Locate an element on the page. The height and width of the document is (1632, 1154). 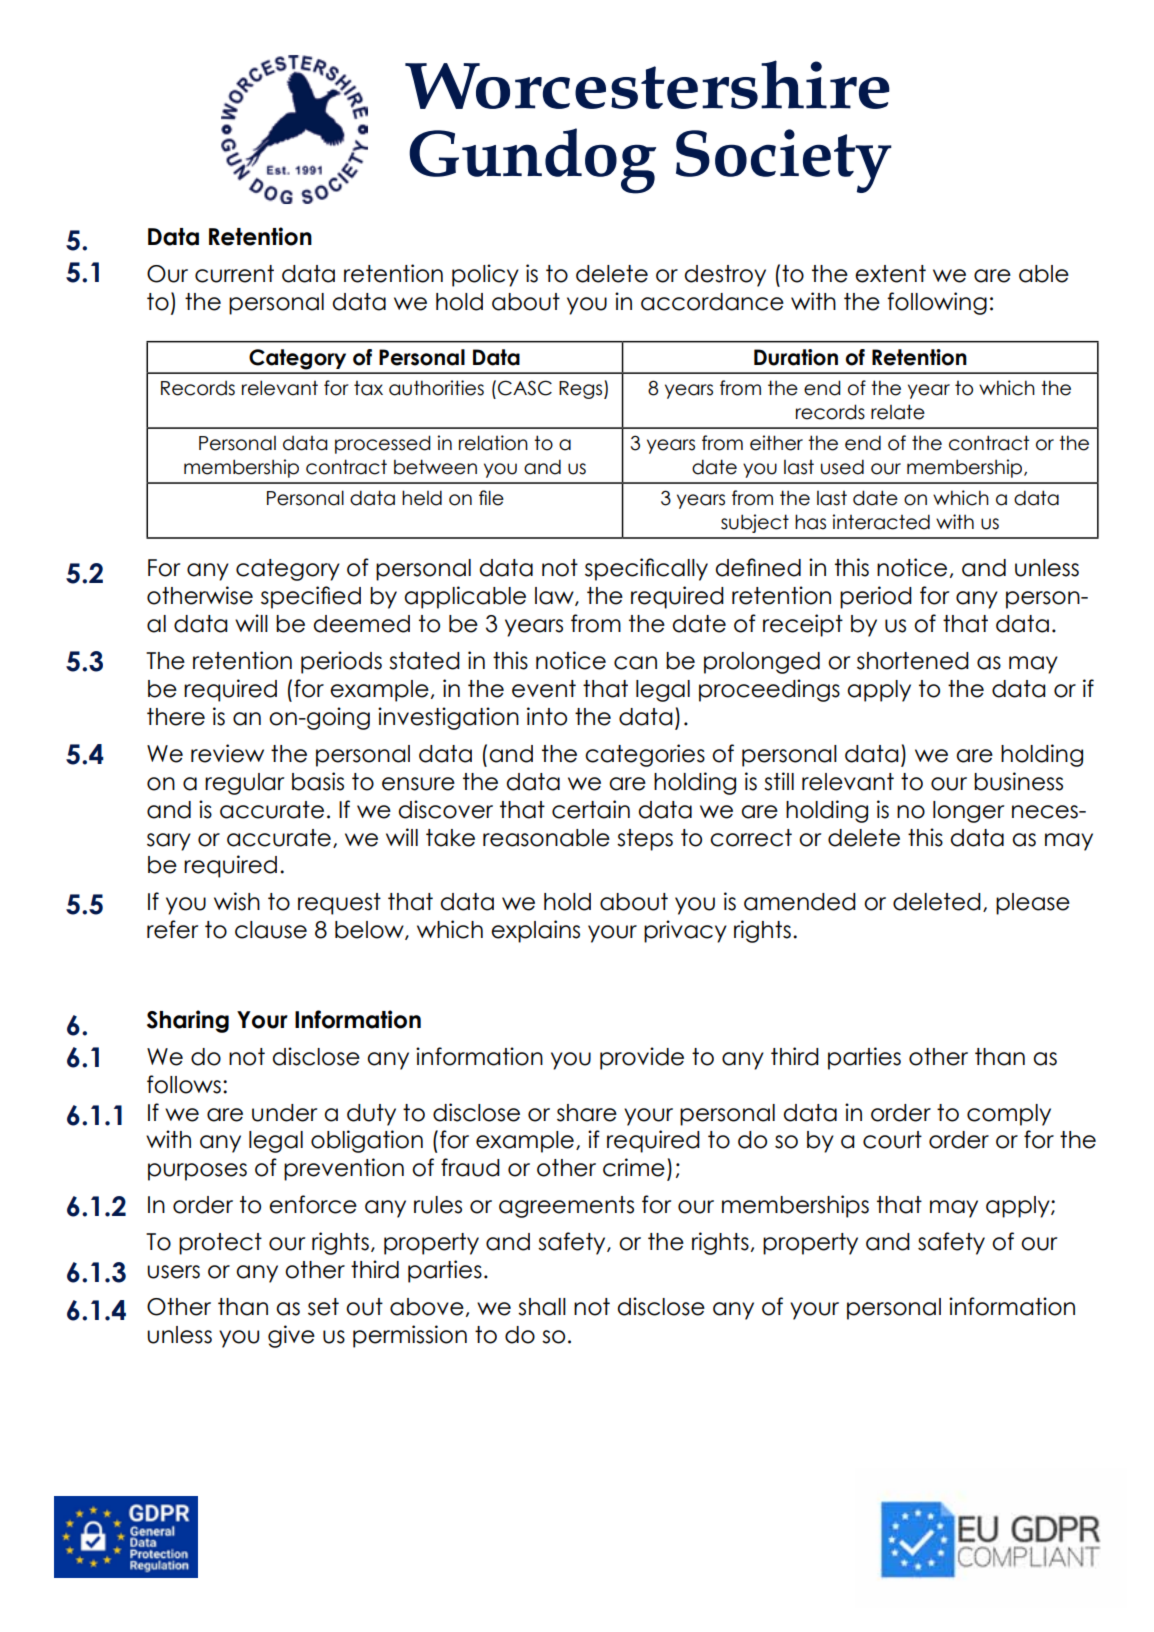
shortened is located at coordinates (913, 661).
